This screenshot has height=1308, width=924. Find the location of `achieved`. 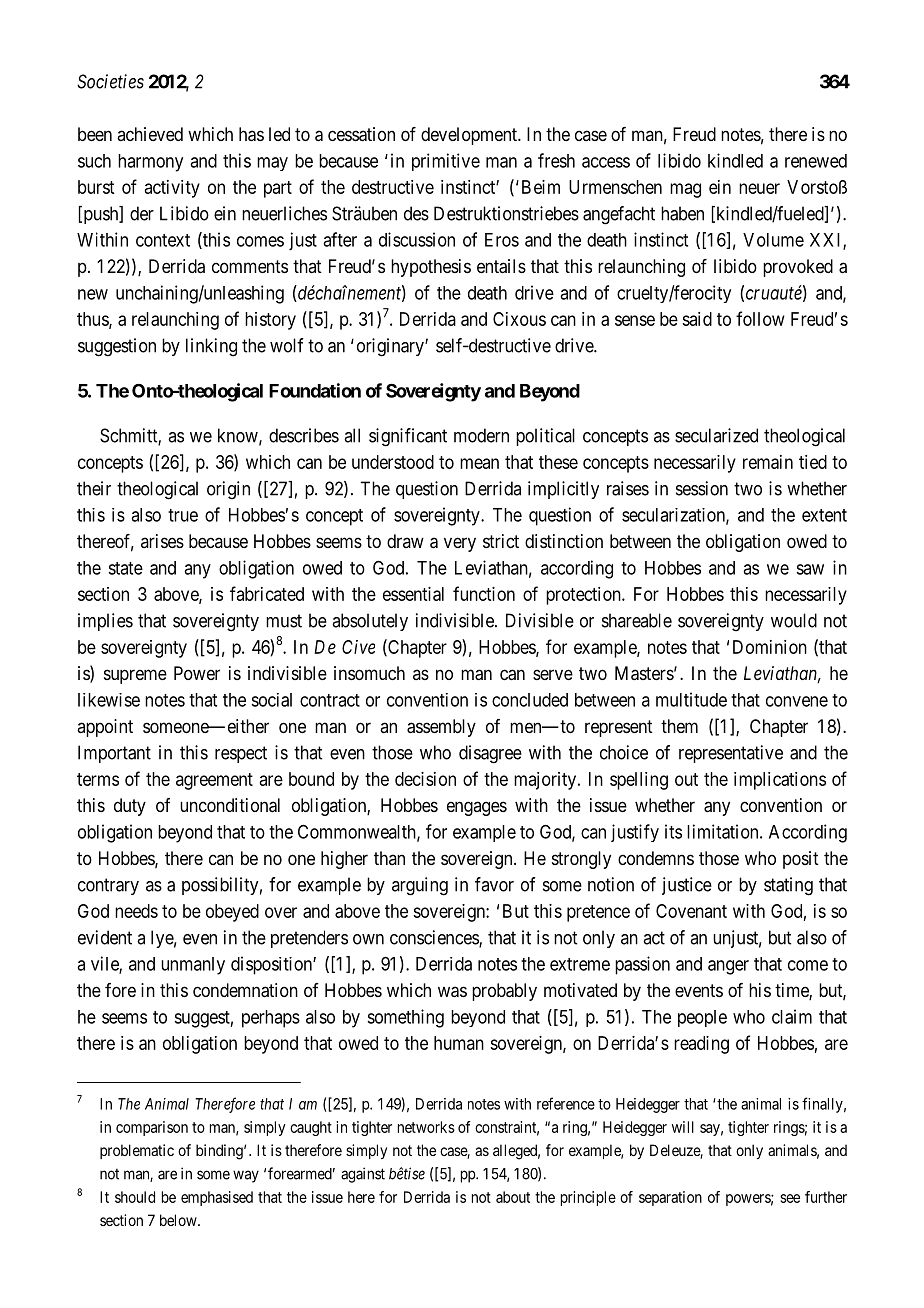

achieved is located at coordinates (150, 134).
